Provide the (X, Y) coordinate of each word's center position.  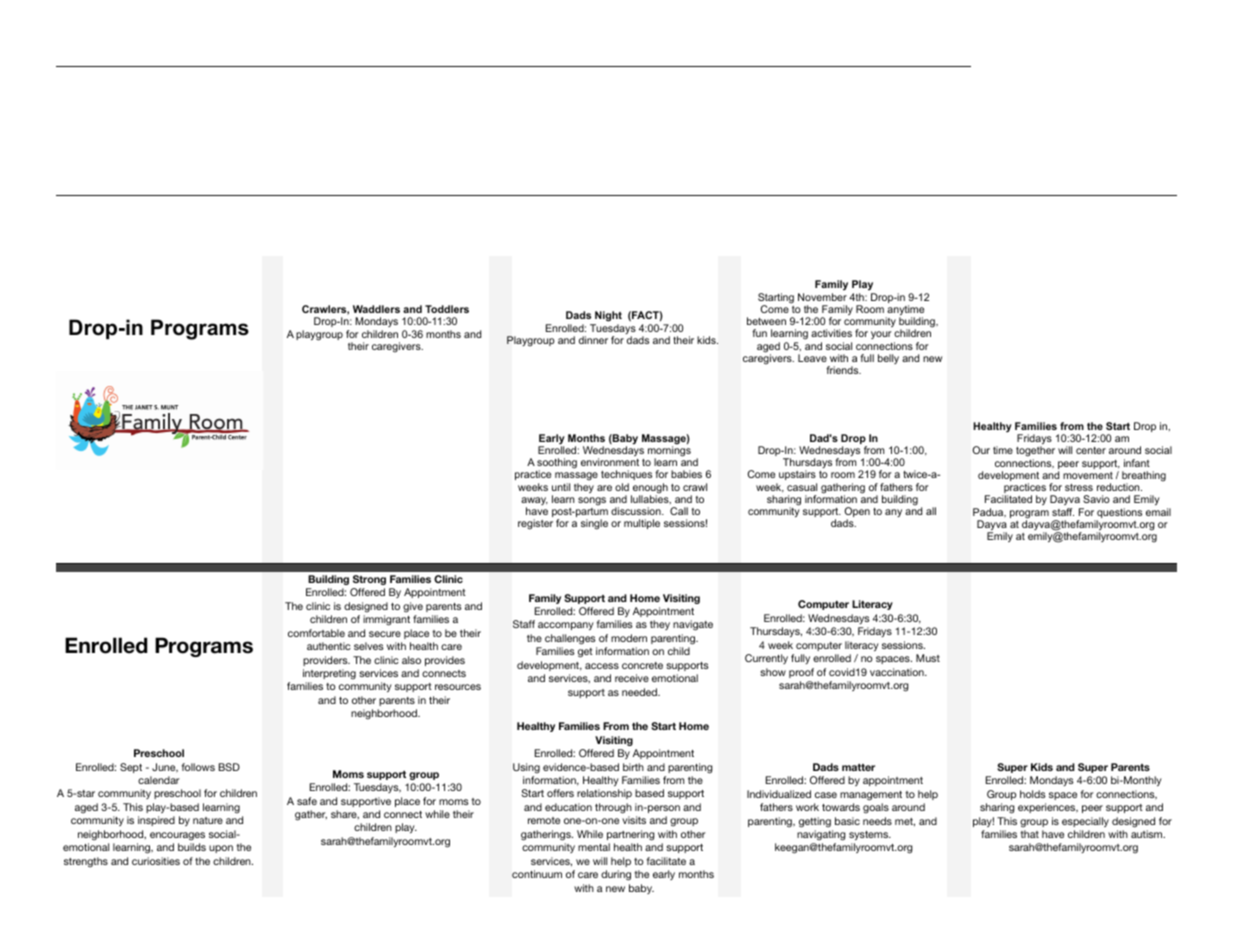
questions (1118, 514)
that (1029, 834)
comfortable (316, 633)
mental (594, 847)
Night (607, 318)
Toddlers (447, 309)
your (881, 335)
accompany (566, 626)
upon (221, 849)
